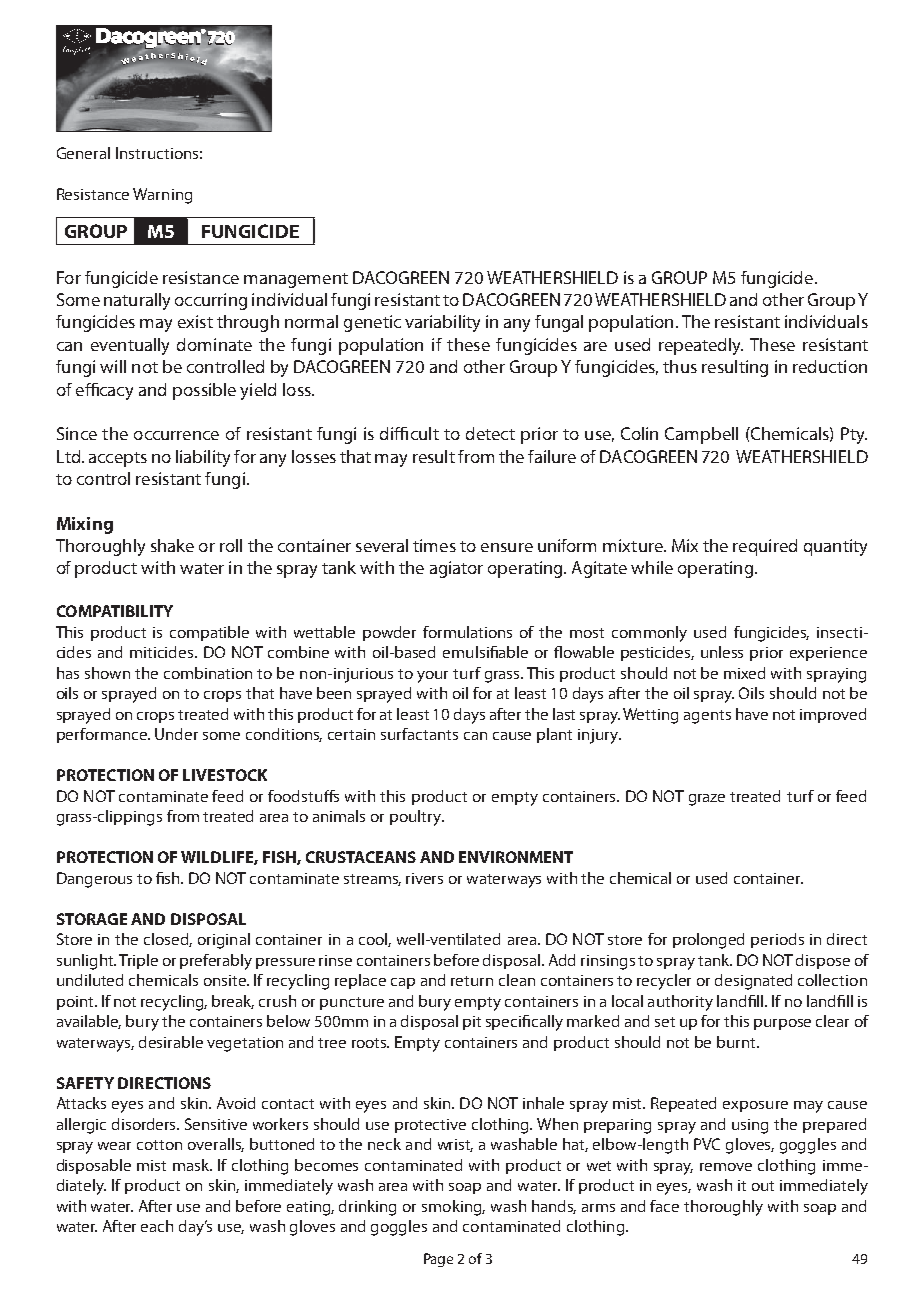 Image resolution: width=924 pixels, height=1308 pixels. What do you see at coordinates (162, 196) in the screenshot?
I see `Warning` at bounding box center [162, 196].
